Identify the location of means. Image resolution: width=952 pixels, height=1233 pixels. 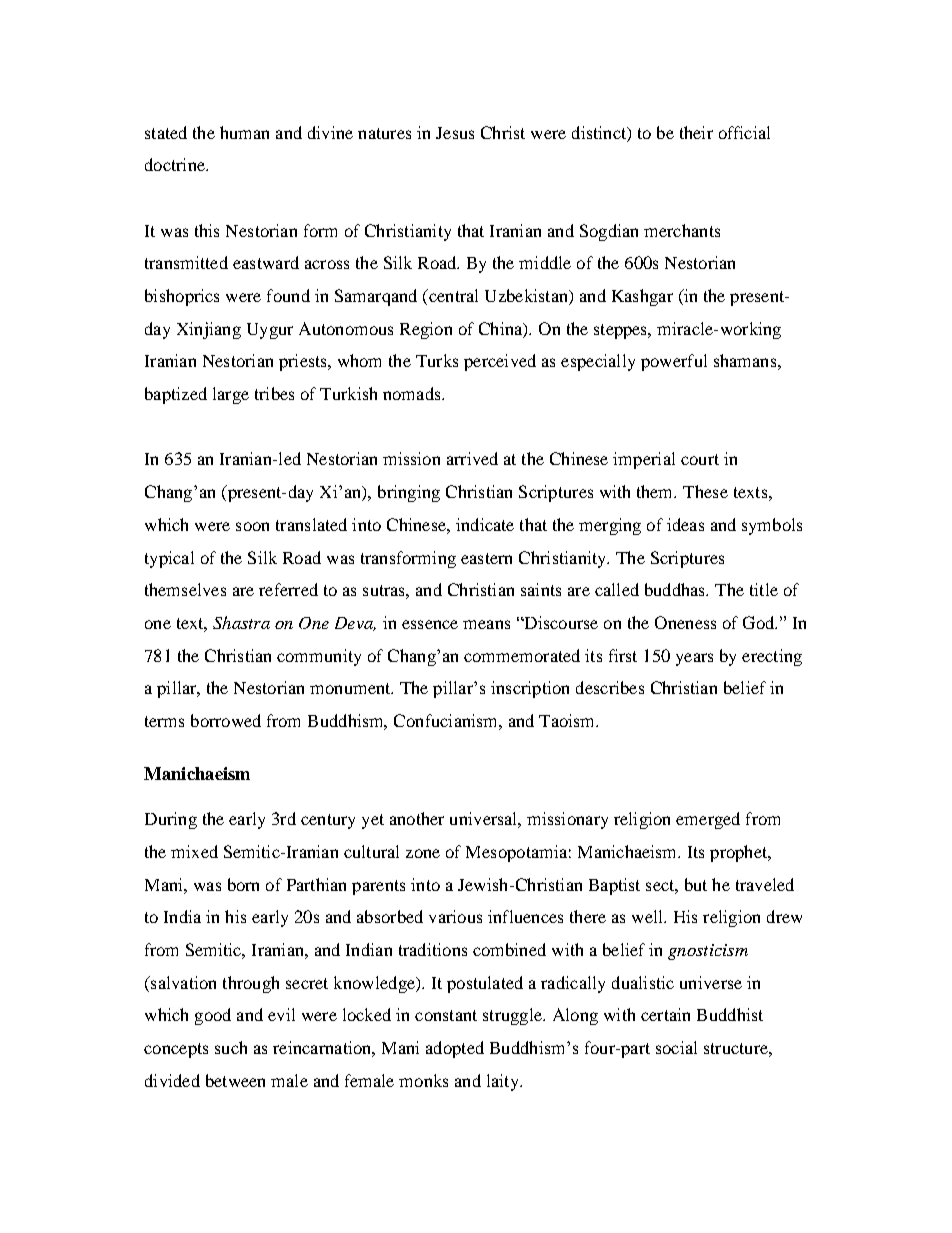
(486, 624).
